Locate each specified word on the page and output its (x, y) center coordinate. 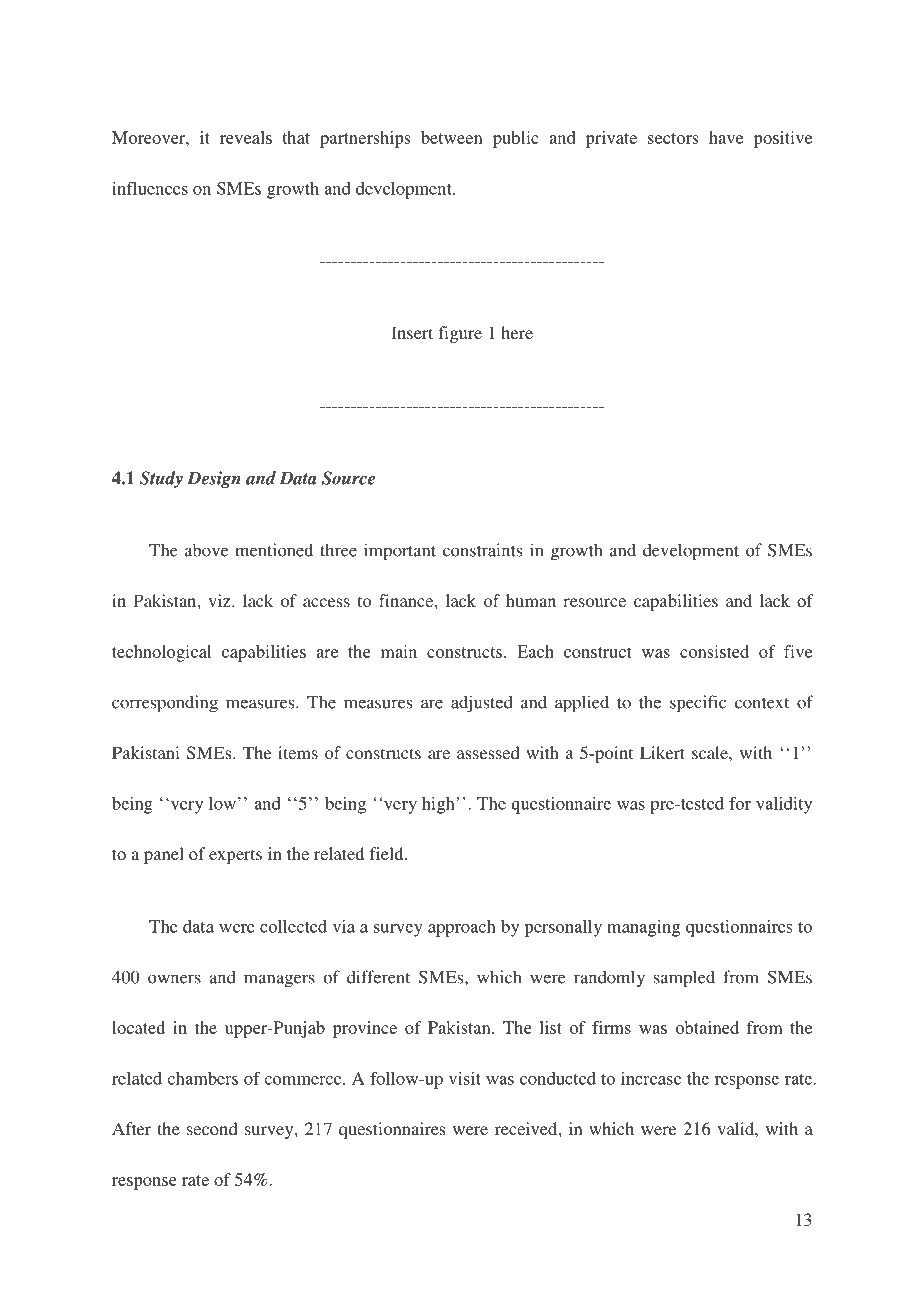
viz (220, 600)
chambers (202, 1078)
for (740, 803)
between (452, 137)
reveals (246, 137)
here (517, 332)
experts (235, 856)
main (399, 651)
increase (651, 1078)
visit (465, 1078)
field (388, 853)
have (726, 137)
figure (460, 334)
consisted (714, 651)
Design (214, 479)
